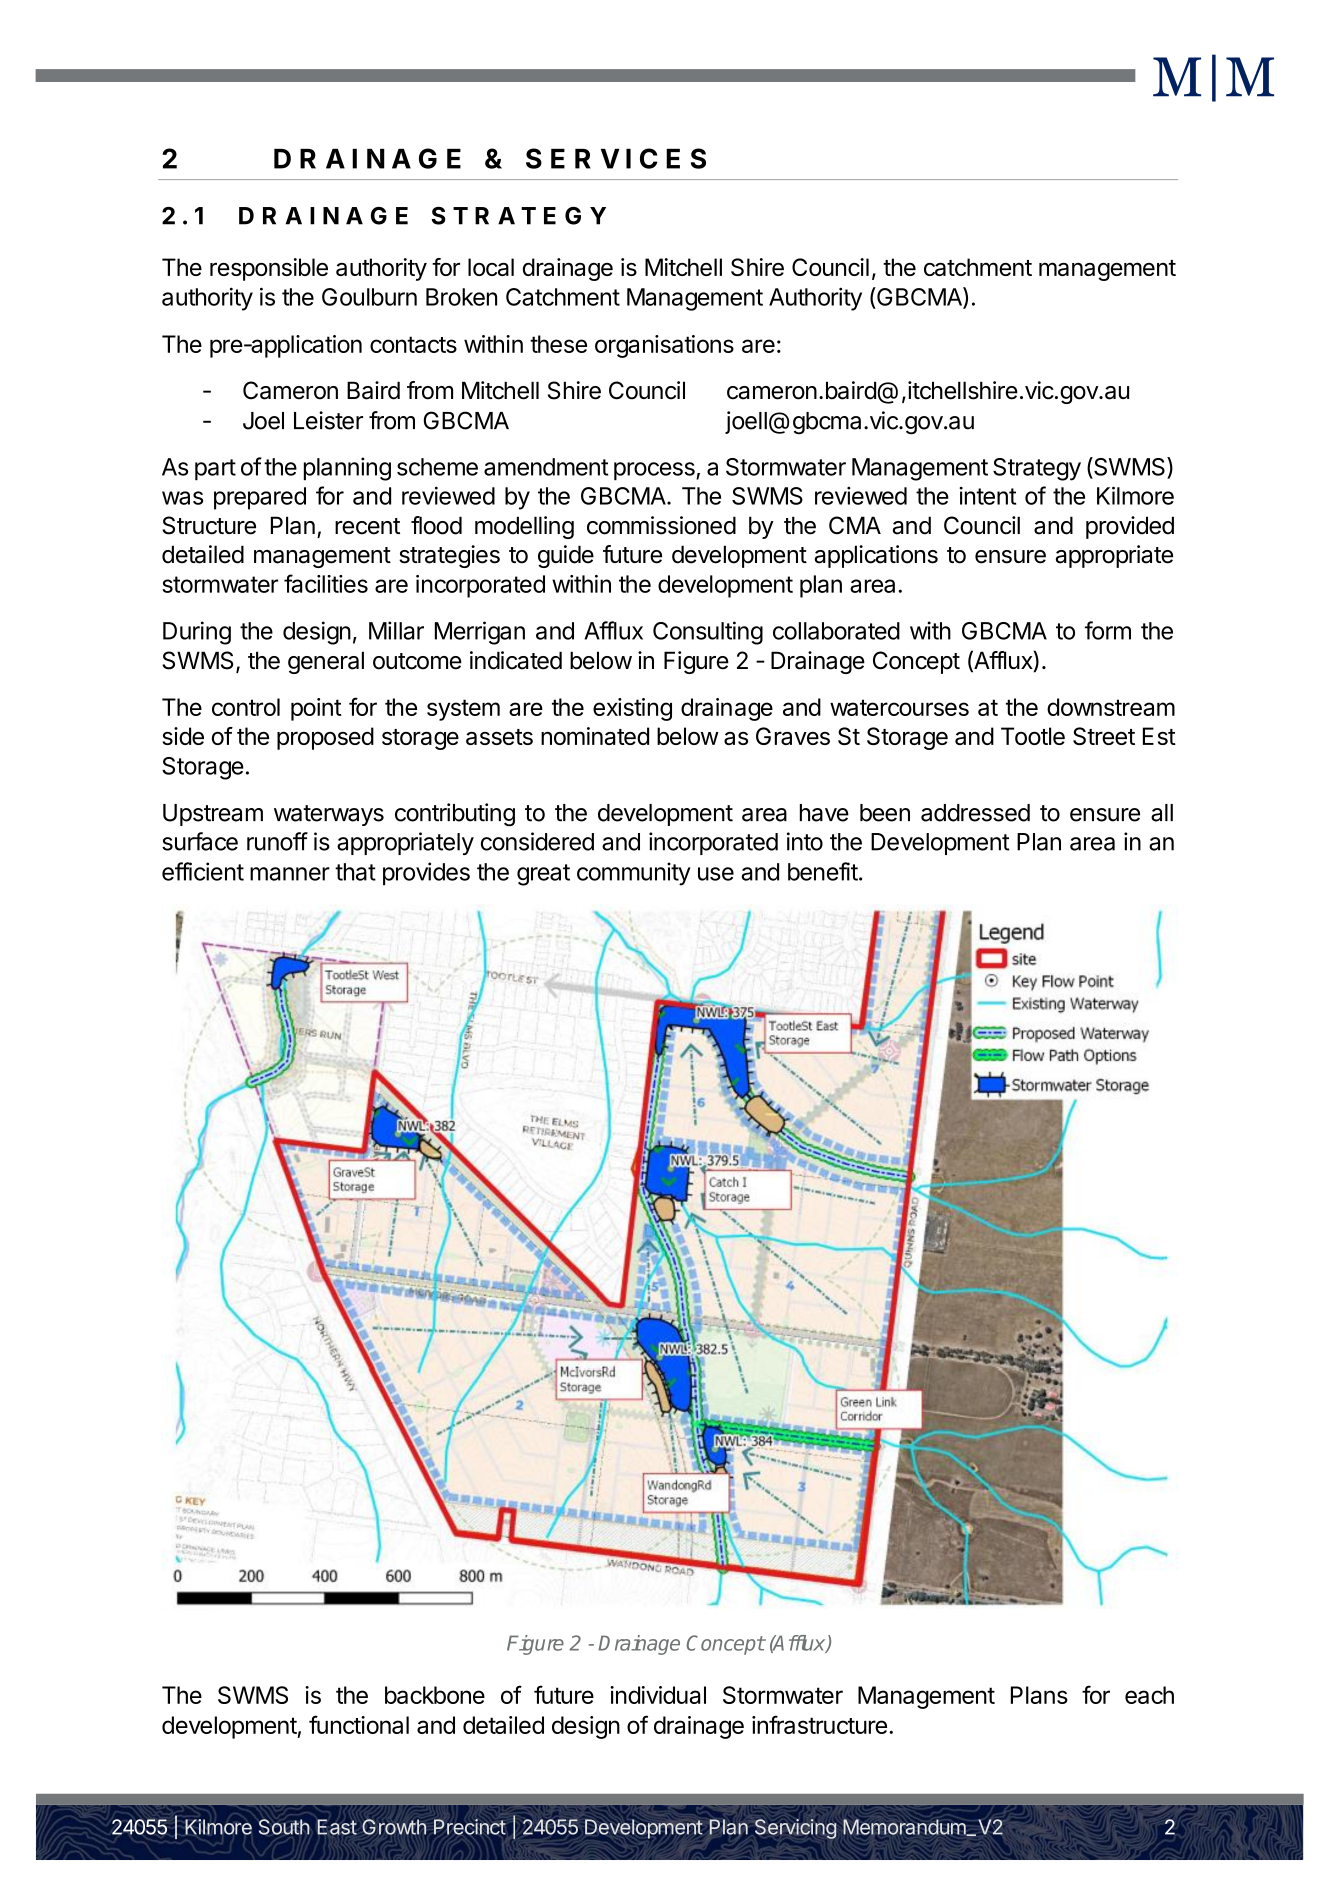 This screenshot has width=1333, height=1886. Describe the element at coordinates (284, 1827) in the screenshot. I see `South` at that location.
